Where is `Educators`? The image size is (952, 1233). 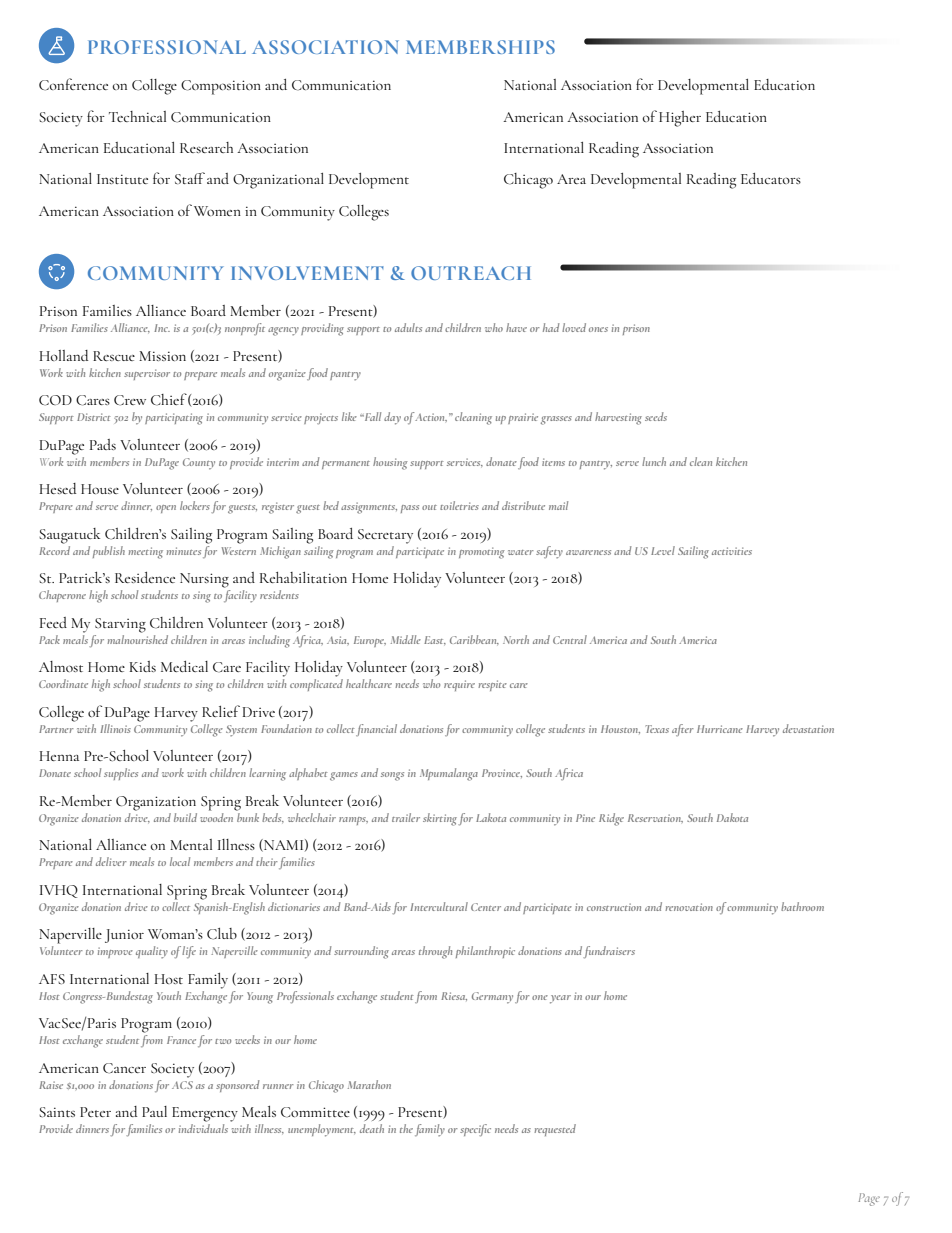 Educators is located at coordinates (771, 178).
